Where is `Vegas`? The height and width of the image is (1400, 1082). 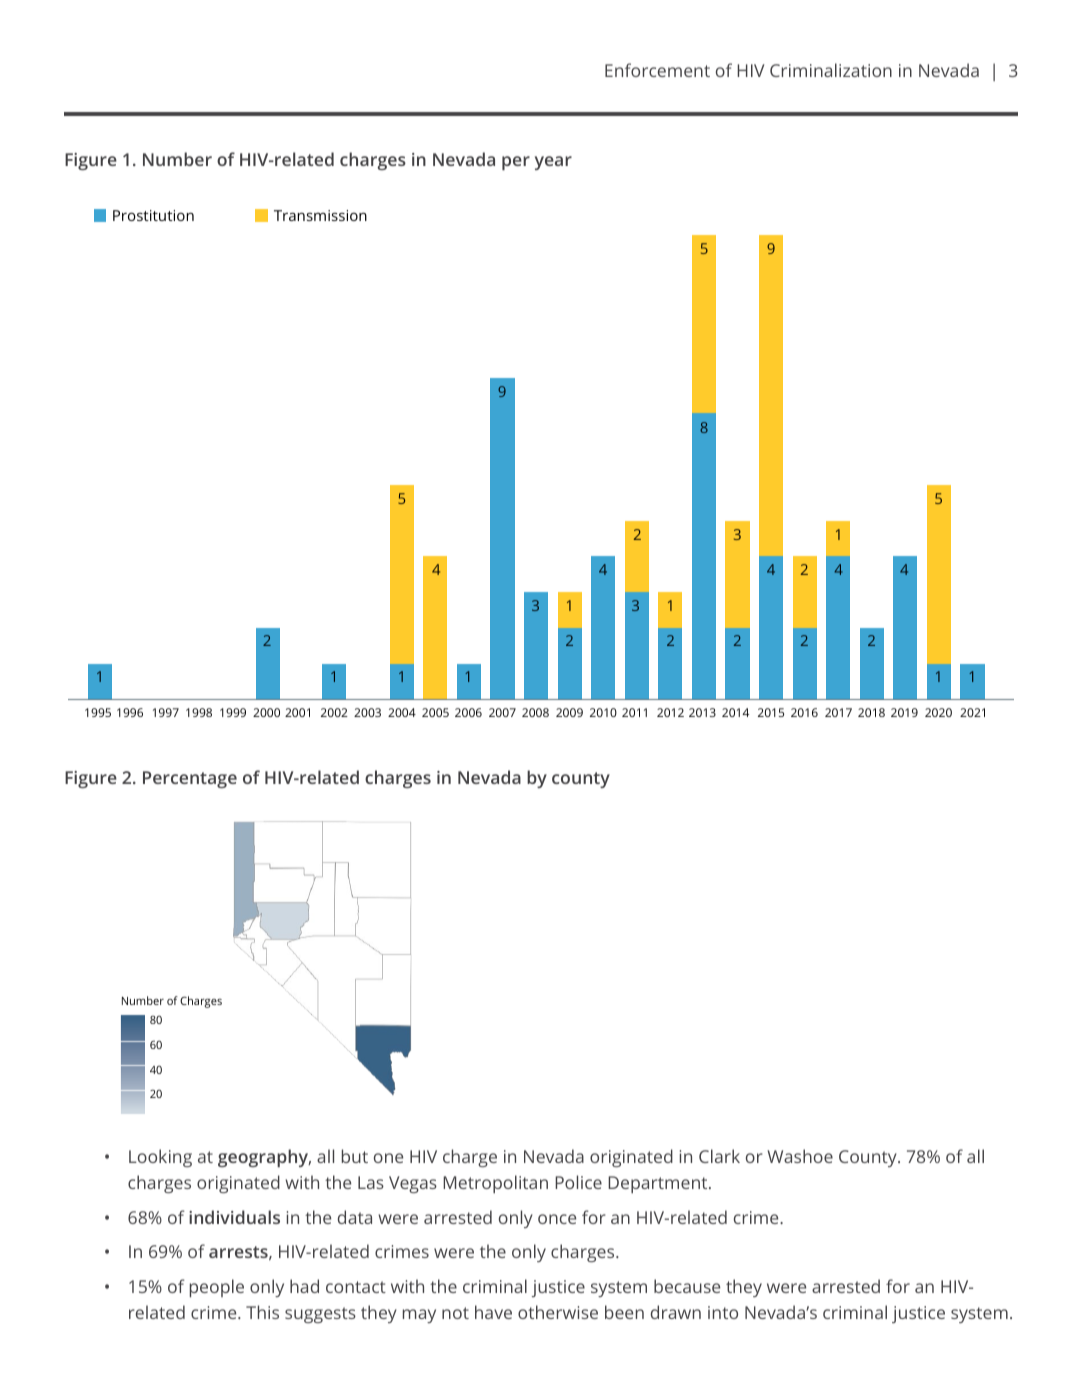
Vegas is located at coordinates (413, 1184).
